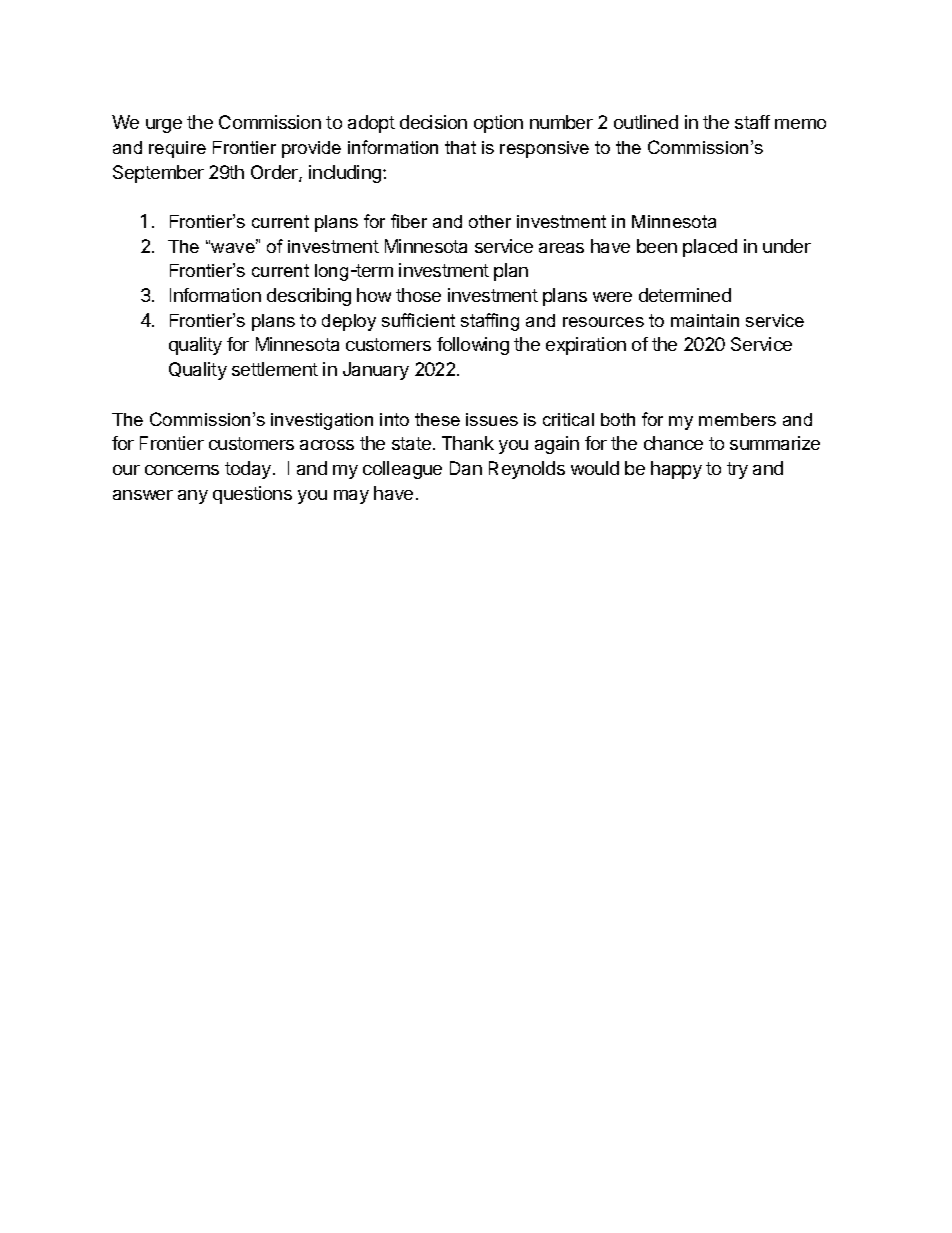 This screenshot has height=1233, width=952. Describe the element at coordinates (492, 419) in the screenshot. I see `issues` at that location.
